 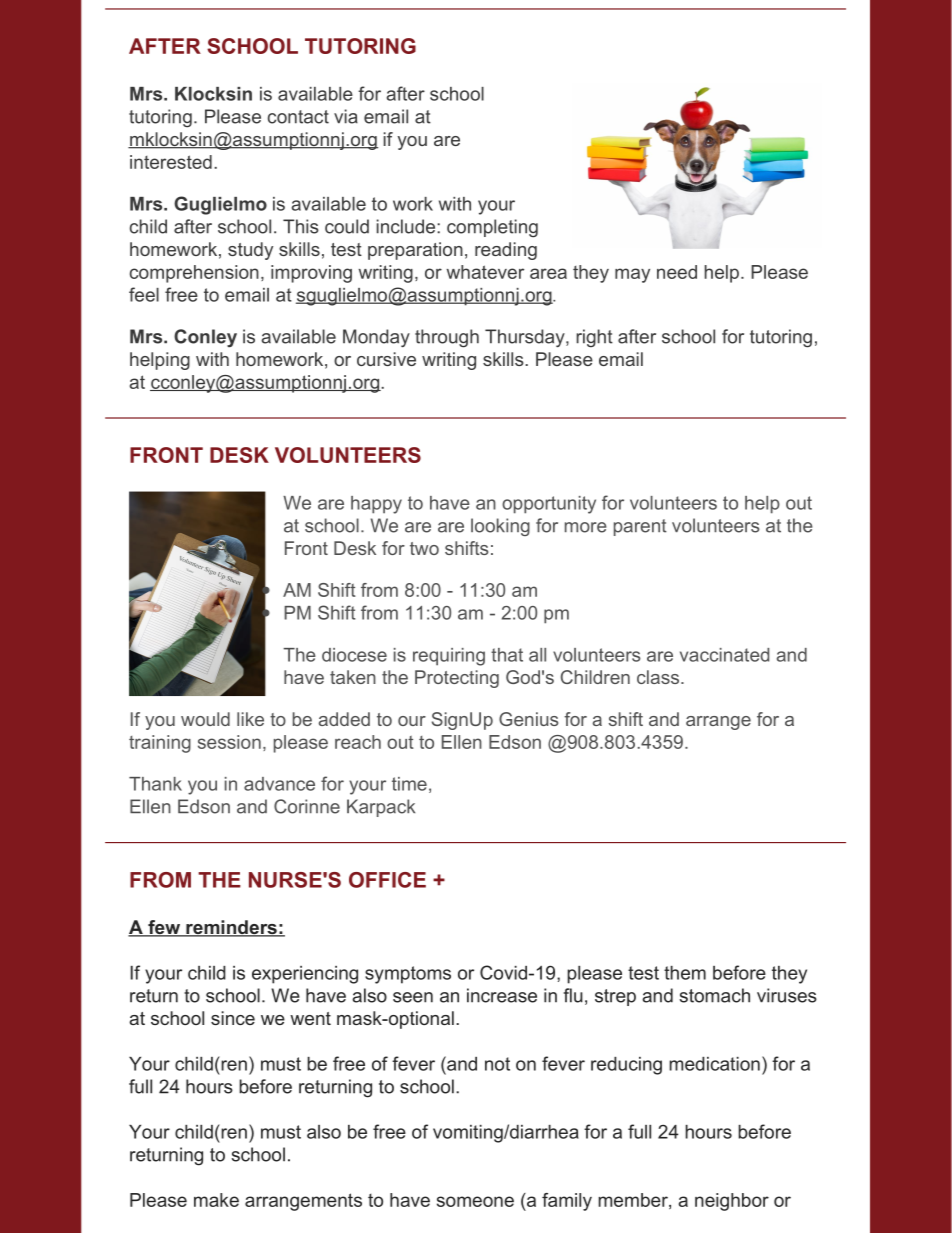 I want to click on someone, so click(x=475, y=1201).
